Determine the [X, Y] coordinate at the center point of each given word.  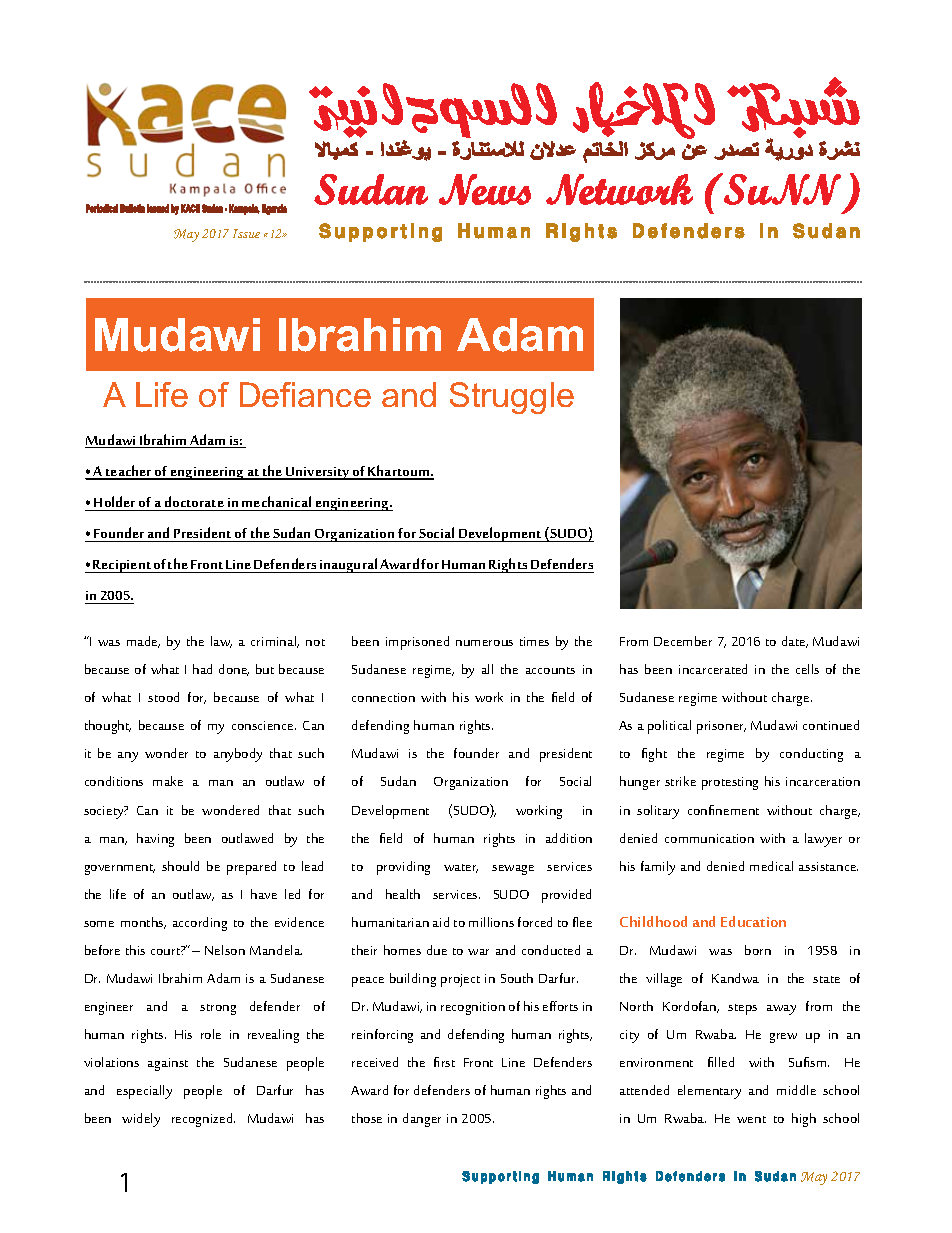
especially [144, 1092]
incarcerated [713, 669]
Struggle [512, 398]
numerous [484, 643]
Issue [246, 233]
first [444, 1062]
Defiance [305, 394]
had [202, 669]
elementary [709, 1092]
